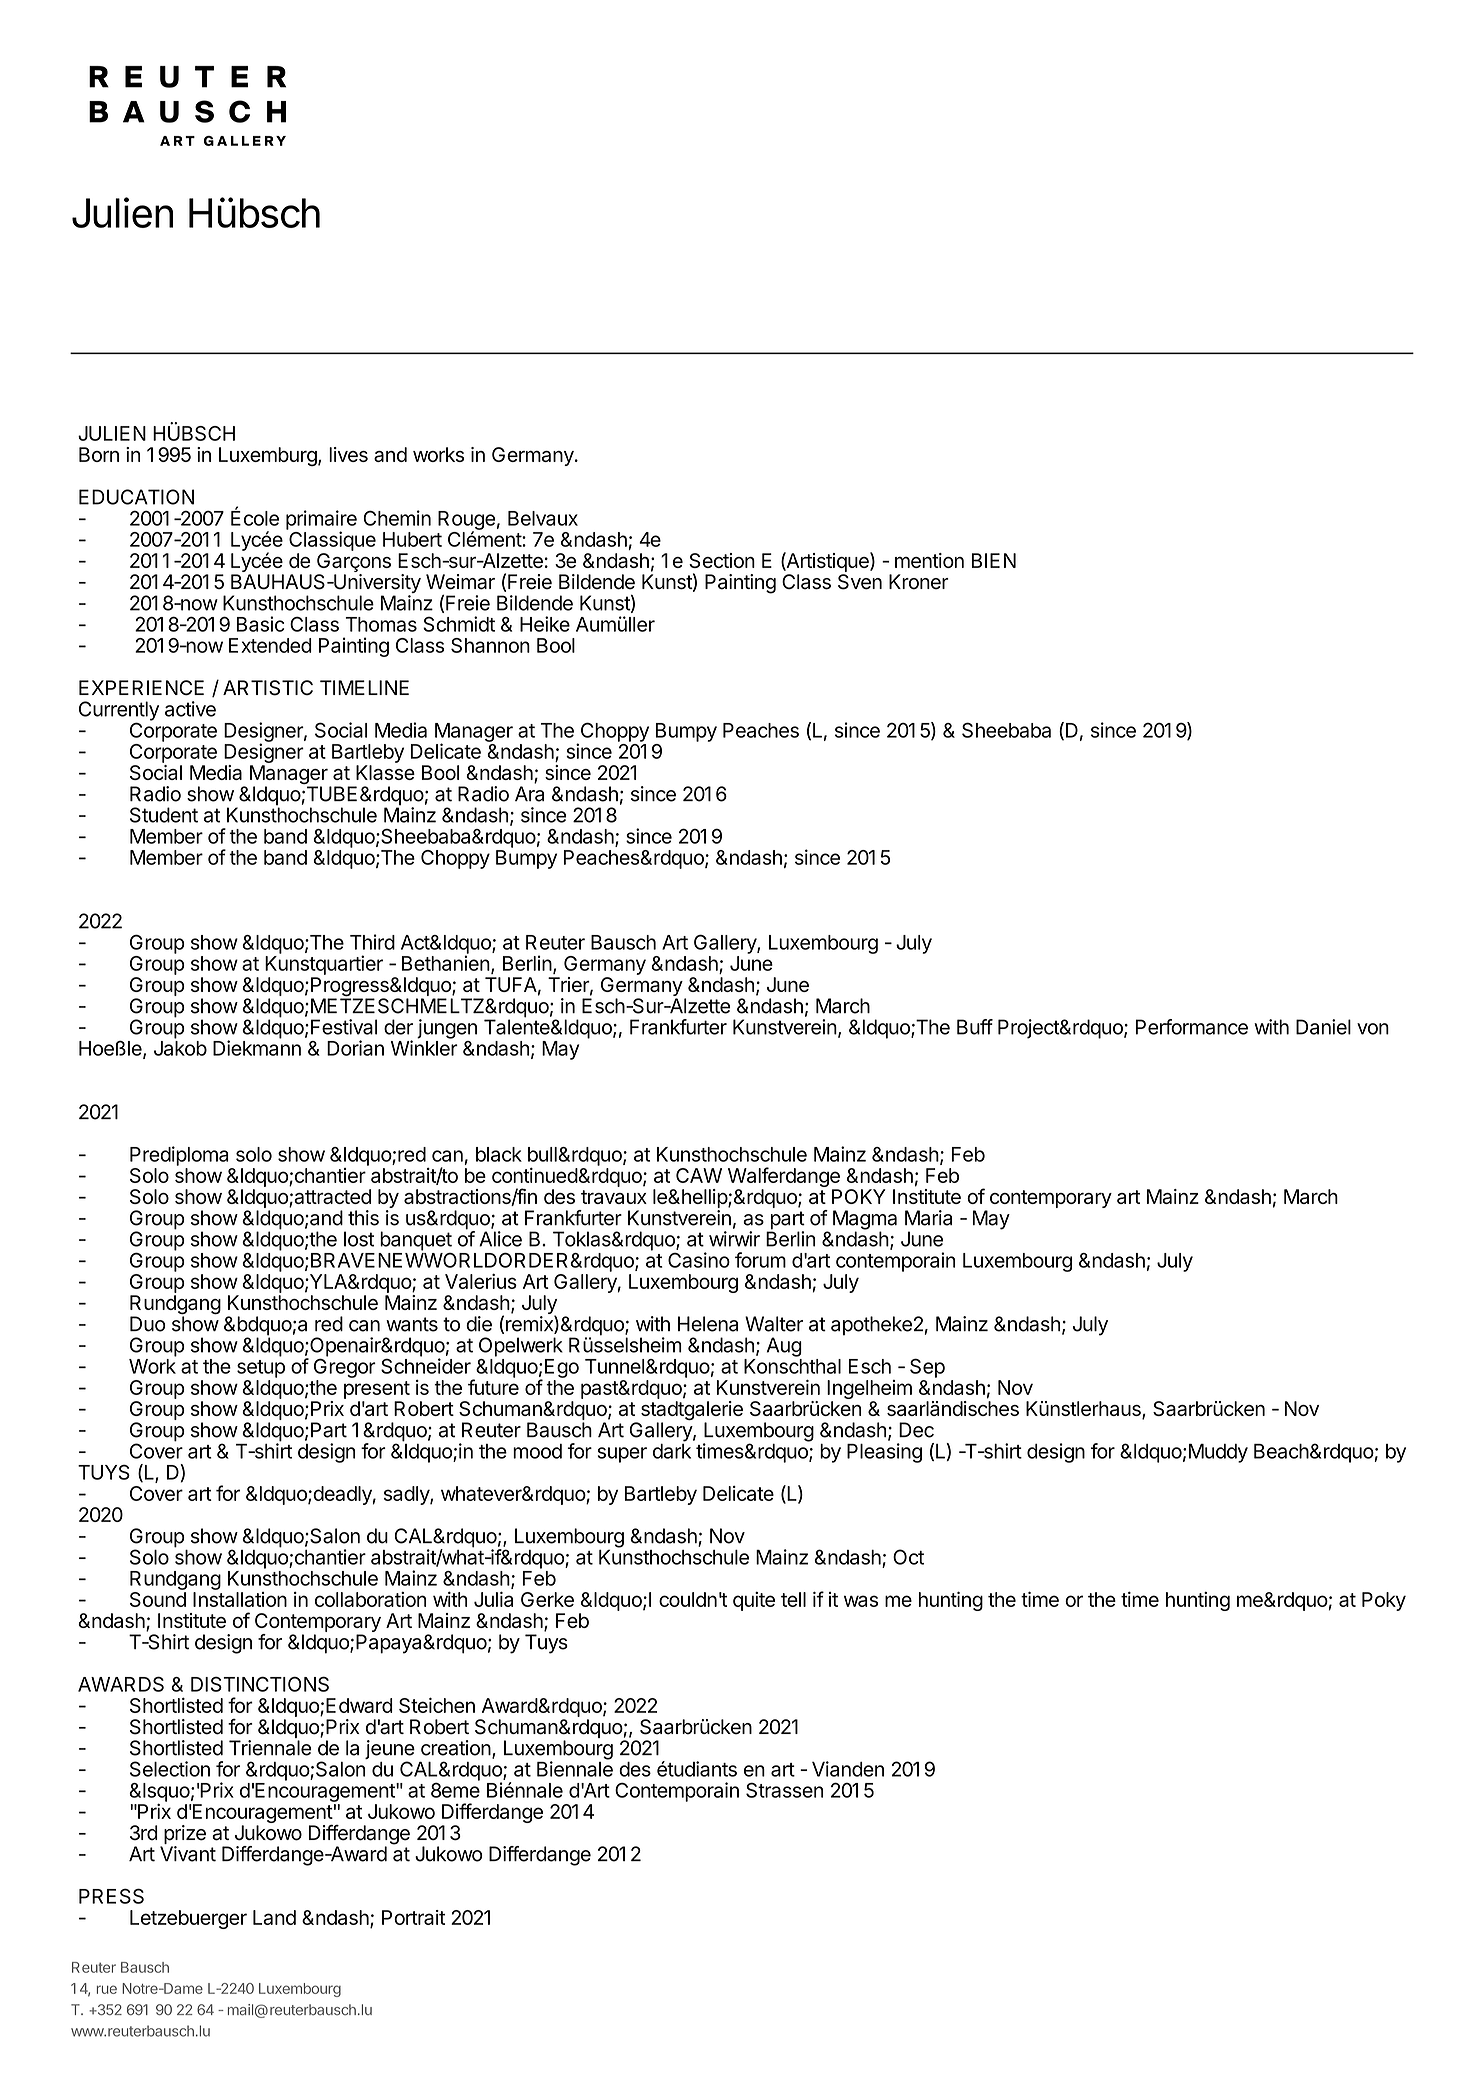 This image has height=2099, width=1484. Describe the element at coordinates (274, 1917) in the image. I see `Land` at that location.
